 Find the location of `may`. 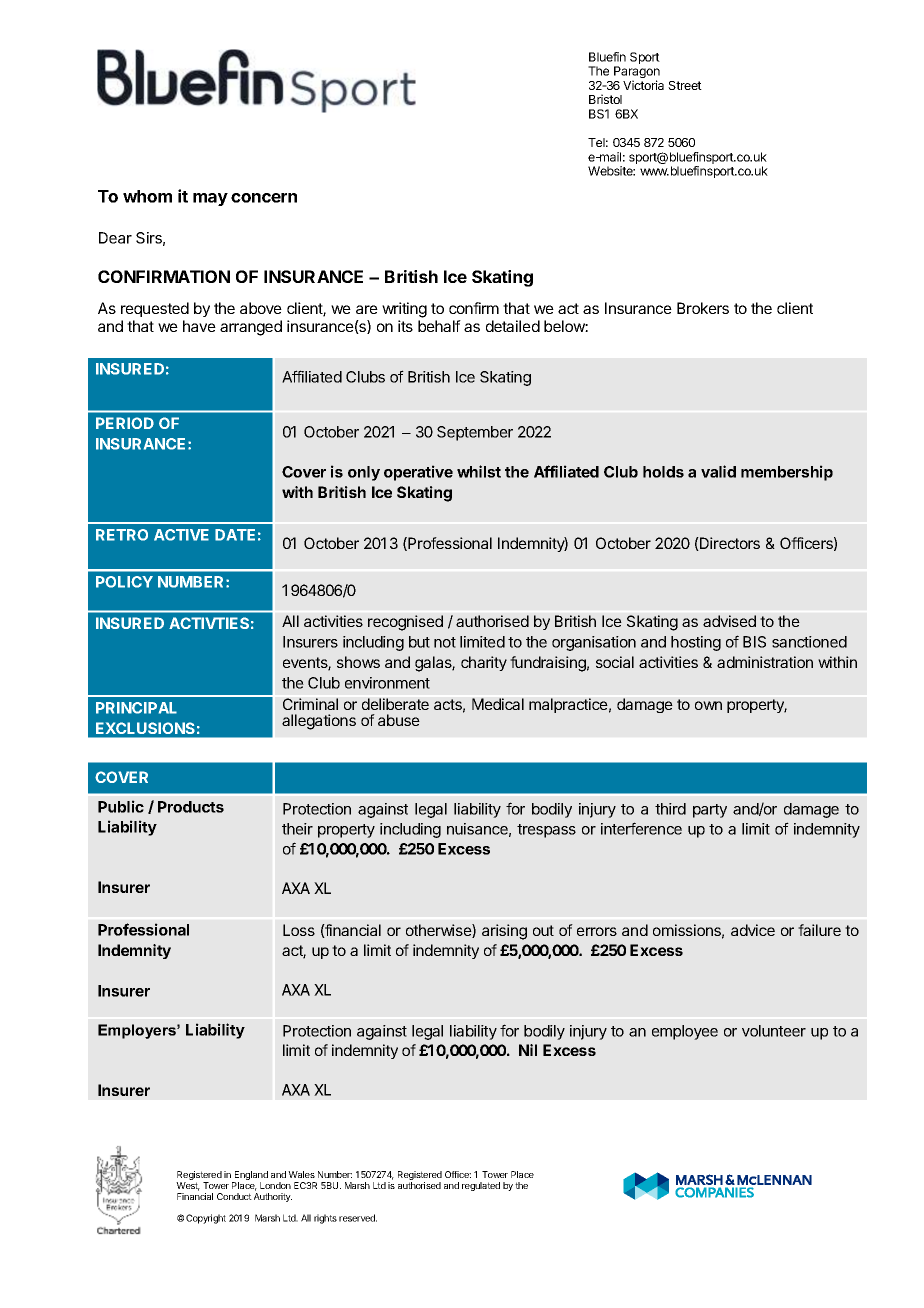

may is located at coordinates (210, 199).
